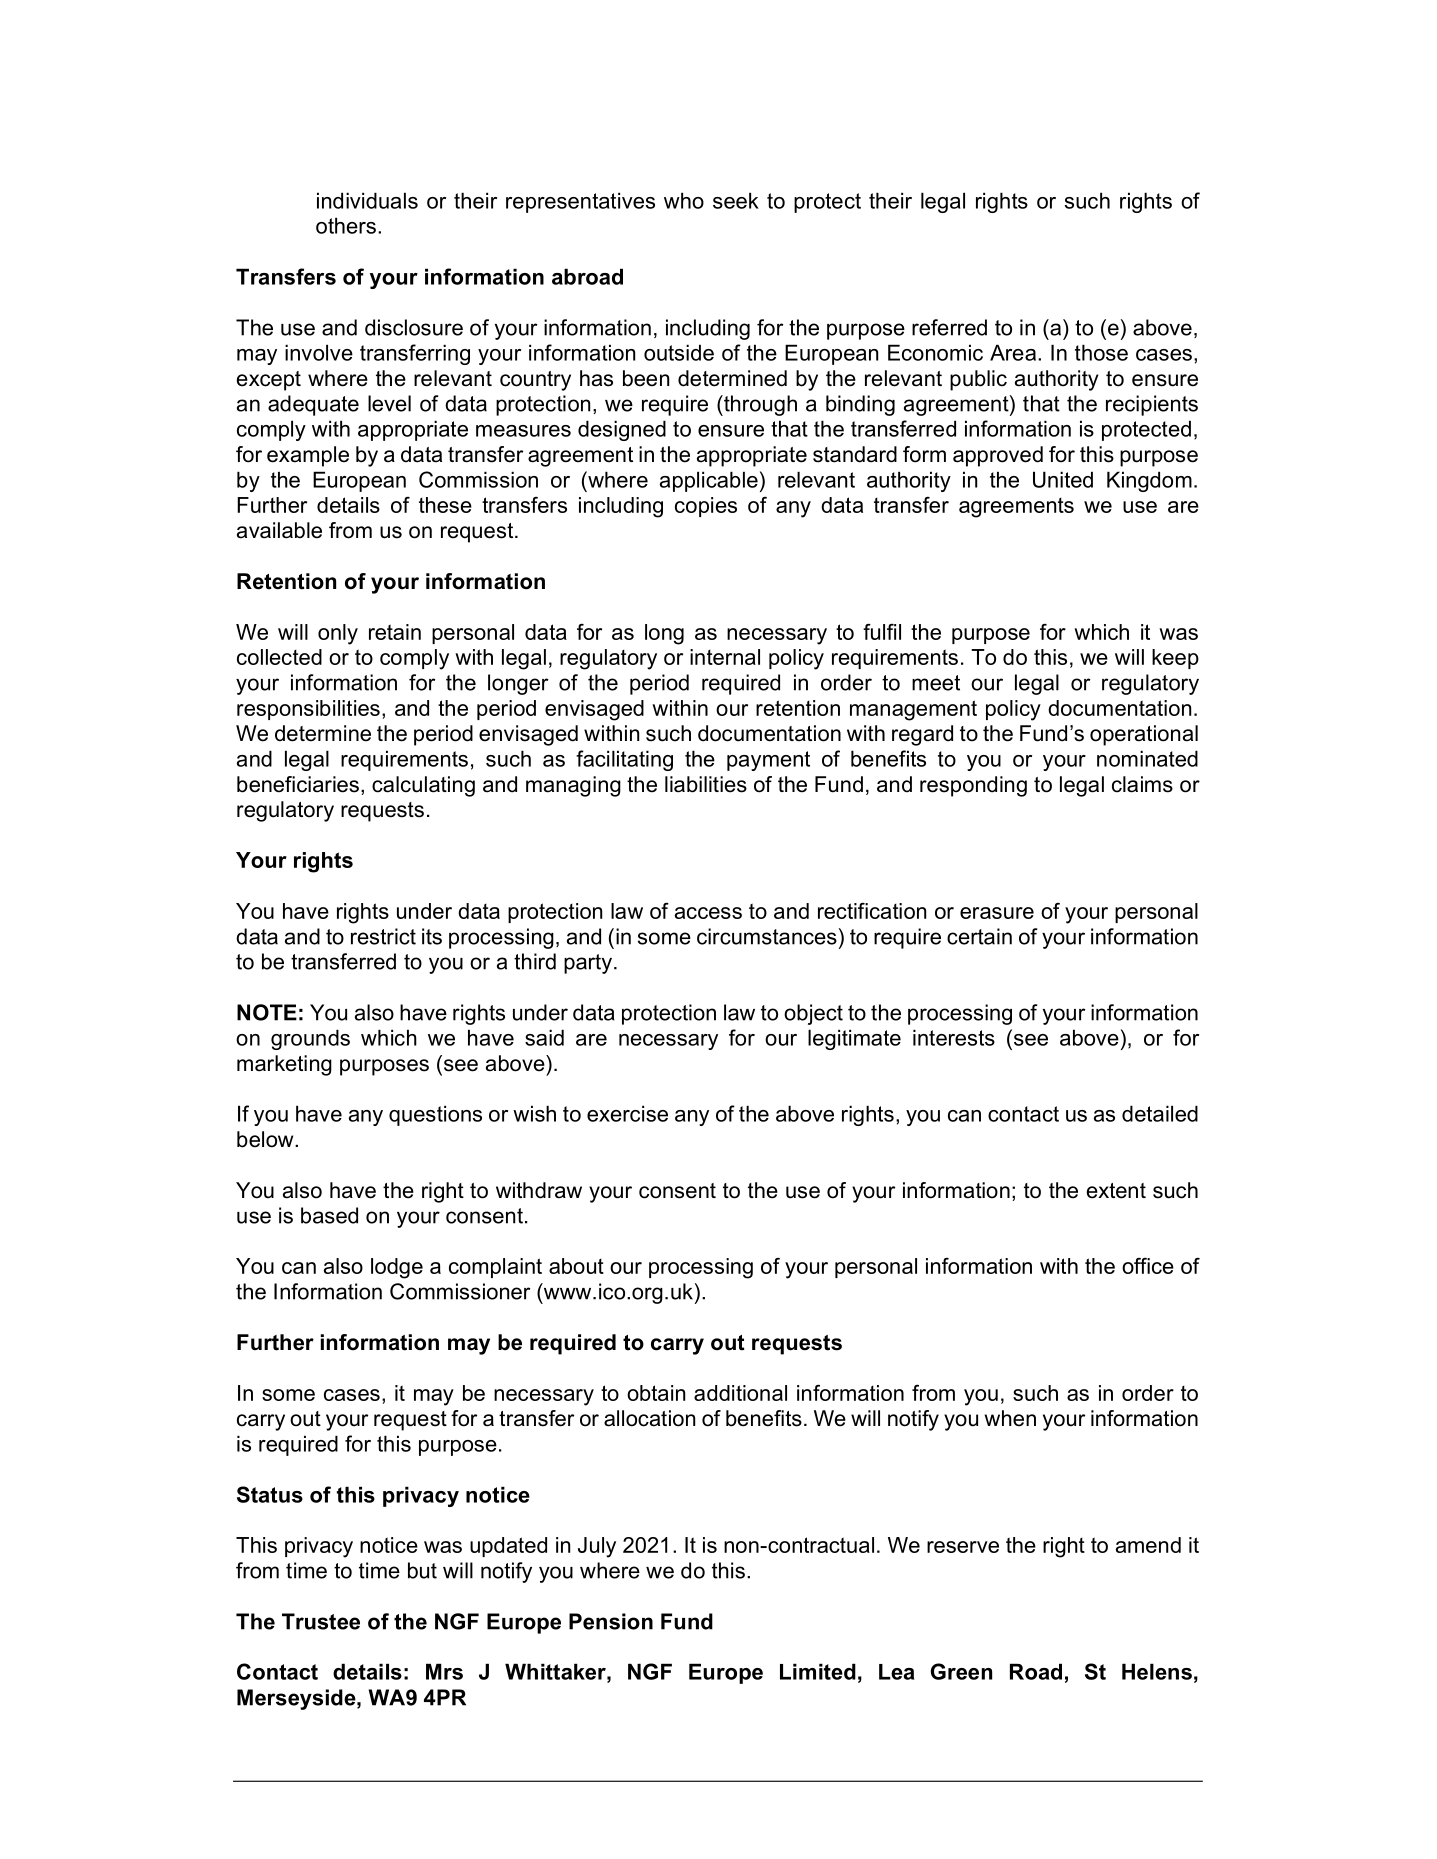 This screenshot has width=1437, height=1859. Describe the element at coordinates (725, 657) in the screenshot. I see `internal` at that location.
